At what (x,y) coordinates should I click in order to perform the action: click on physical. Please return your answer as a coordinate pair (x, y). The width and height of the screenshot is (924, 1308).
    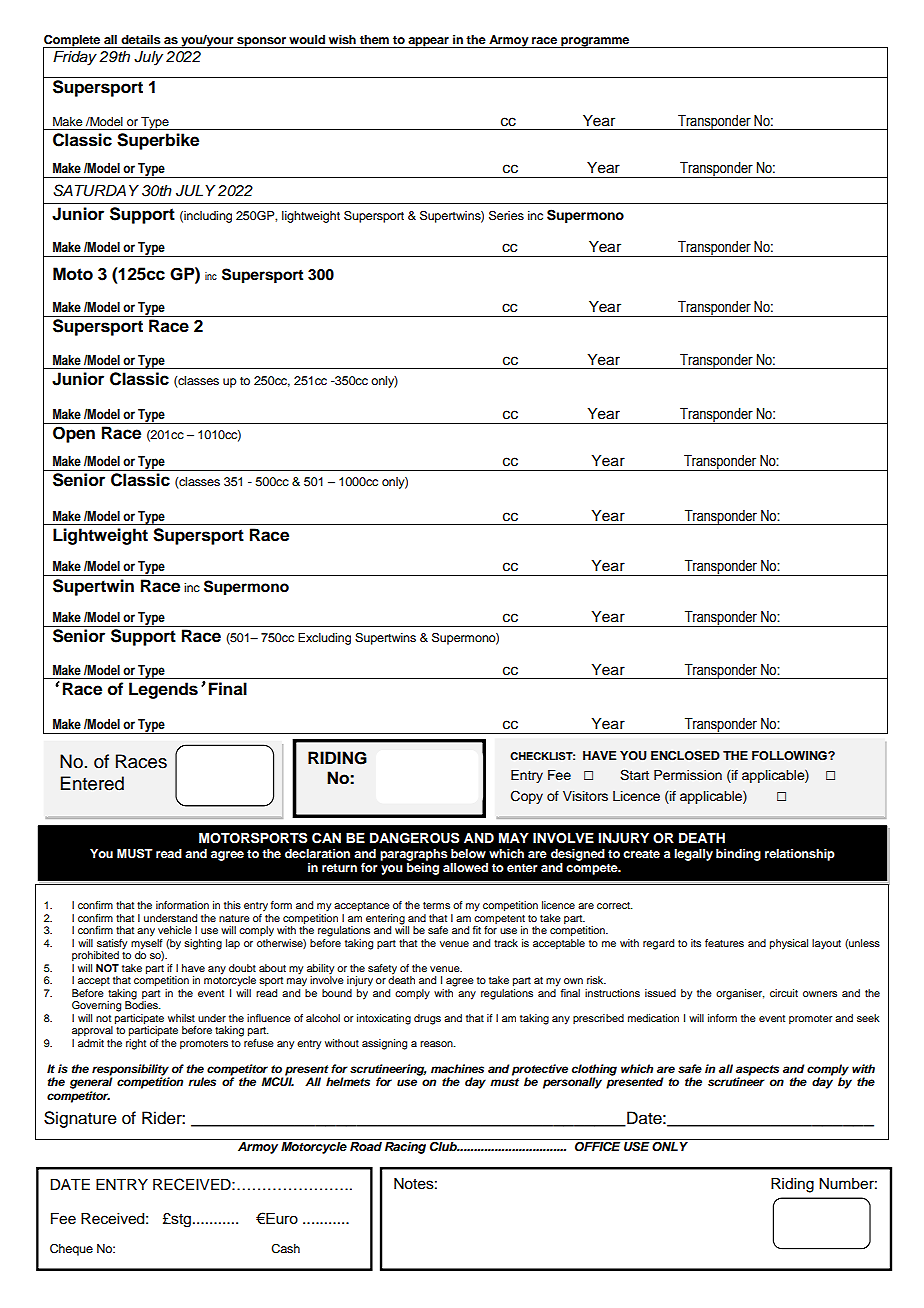
    Looking at the image, I should click on (789, 944).
